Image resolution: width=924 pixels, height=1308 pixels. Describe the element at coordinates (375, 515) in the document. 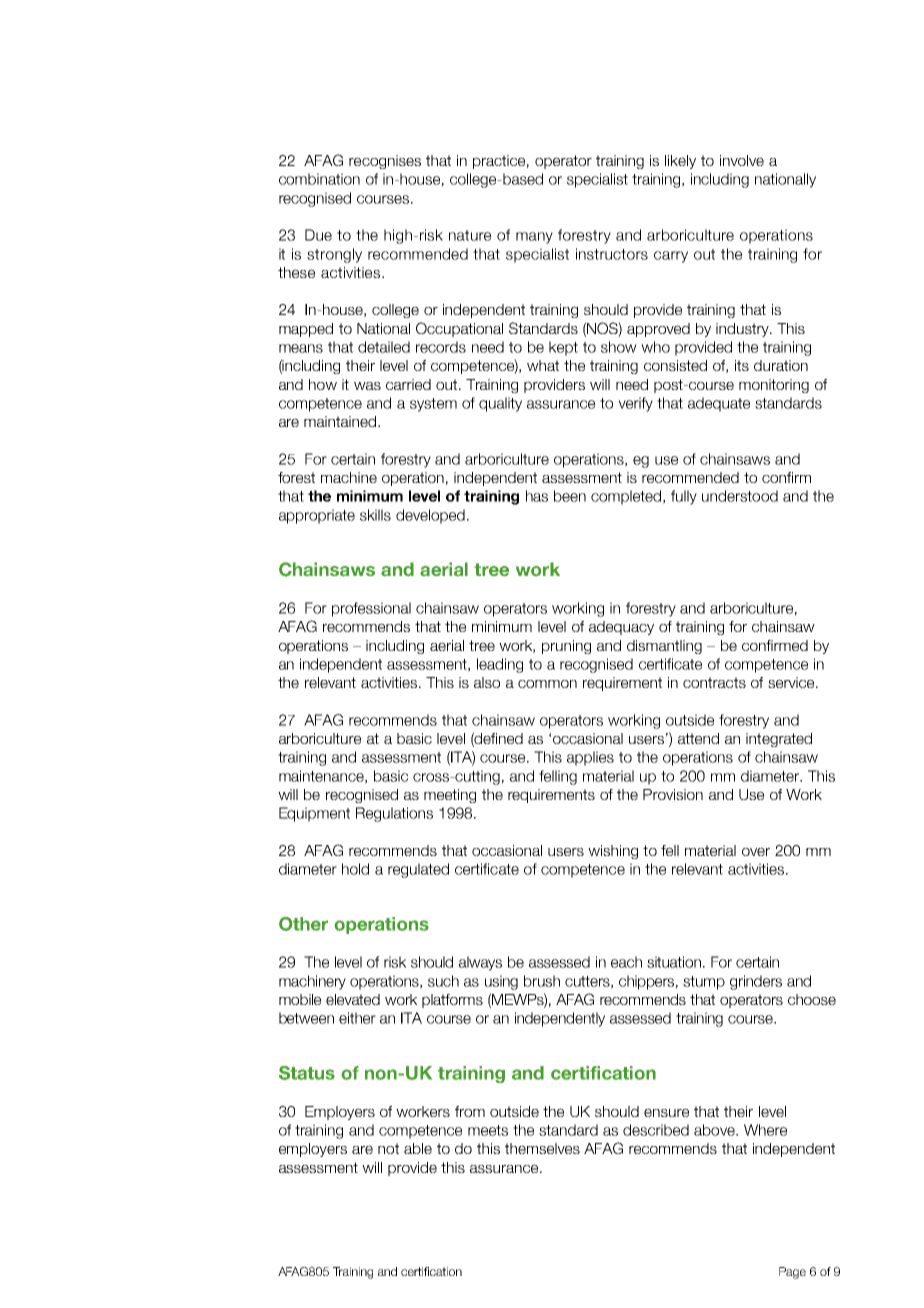

I see `skills` at that location.
